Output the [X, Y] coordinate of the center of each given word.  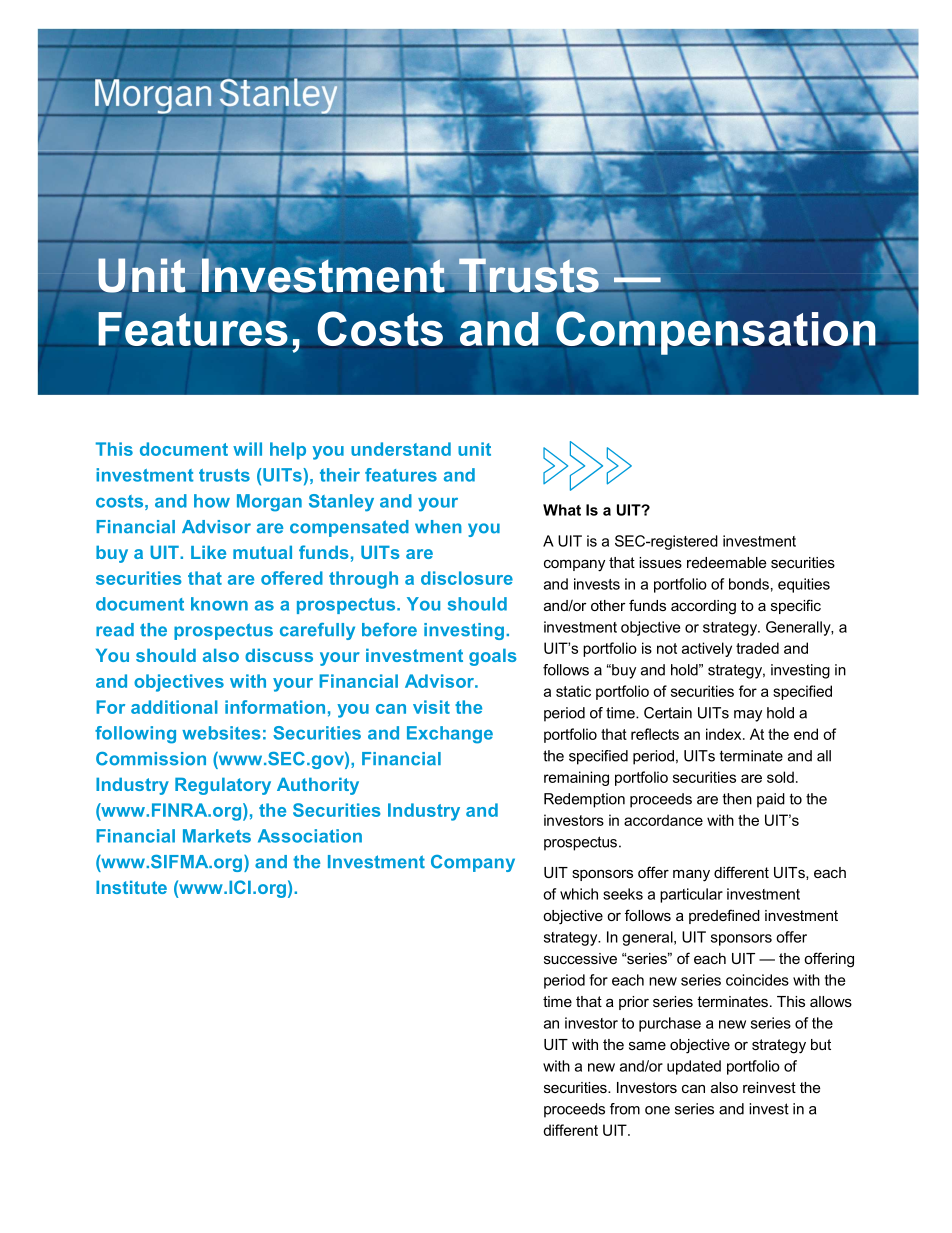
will [247, 449]
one [657, 1110]
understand [401, 449]
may [748, 716]
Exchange [450, 735]
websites [221, 733]
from [625, 1109]
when [438, 527]
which [579, 894]
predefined [724, 916]
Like [208, 552]
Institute [131, 887]
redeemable [726, 562]
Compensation [716, 333]
